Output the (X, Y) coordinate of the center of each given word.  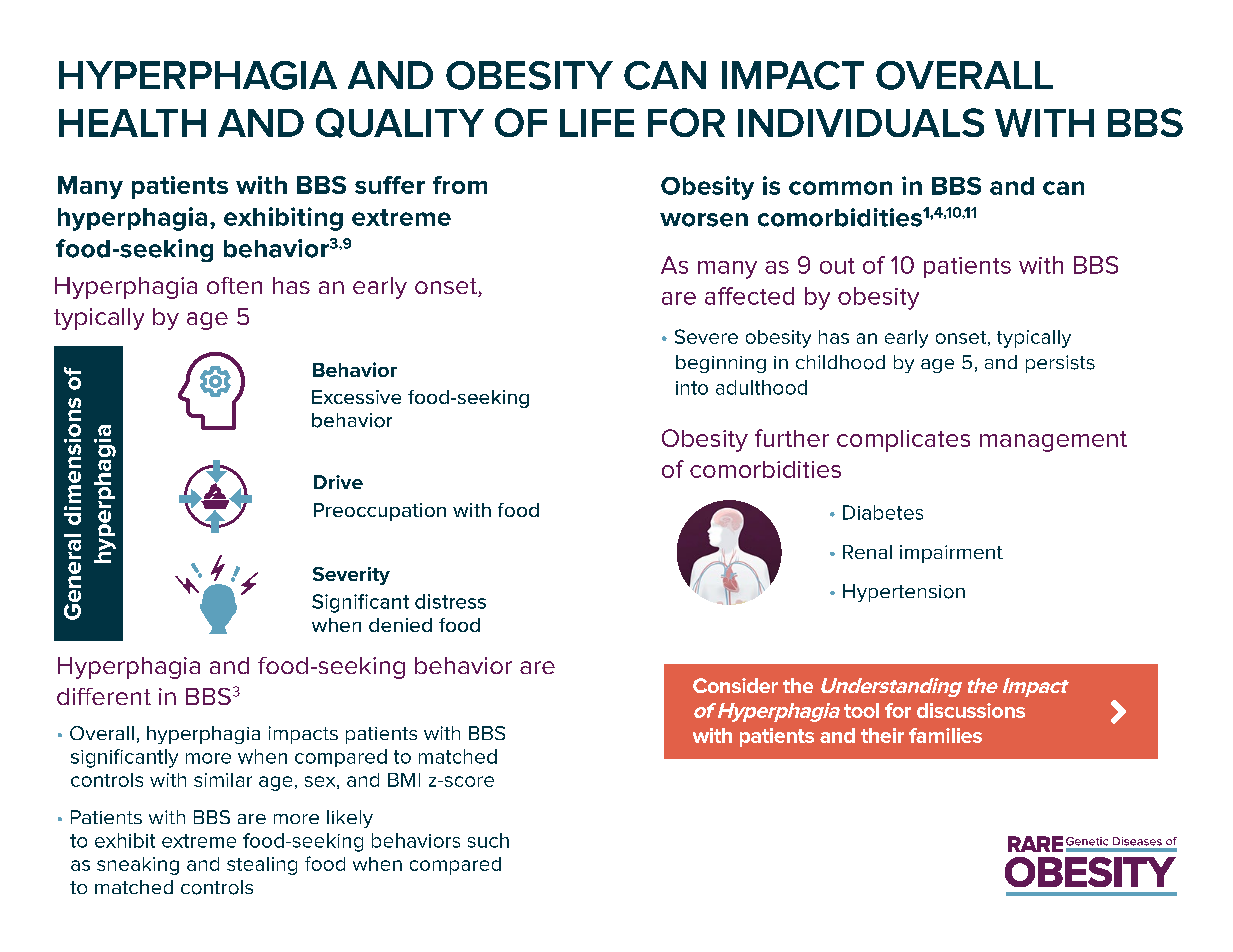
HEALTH (132, 123)
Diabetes (883, 512)
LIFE (597, 123)
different (104, 696)
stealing (262, 866)
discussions (971, 710)
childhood (840, 362)
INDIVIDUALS (861, 122)
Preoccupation (380, 512)
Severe (706, 336)
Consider (735, 685)
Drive (338, 482)
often (234, 285)
